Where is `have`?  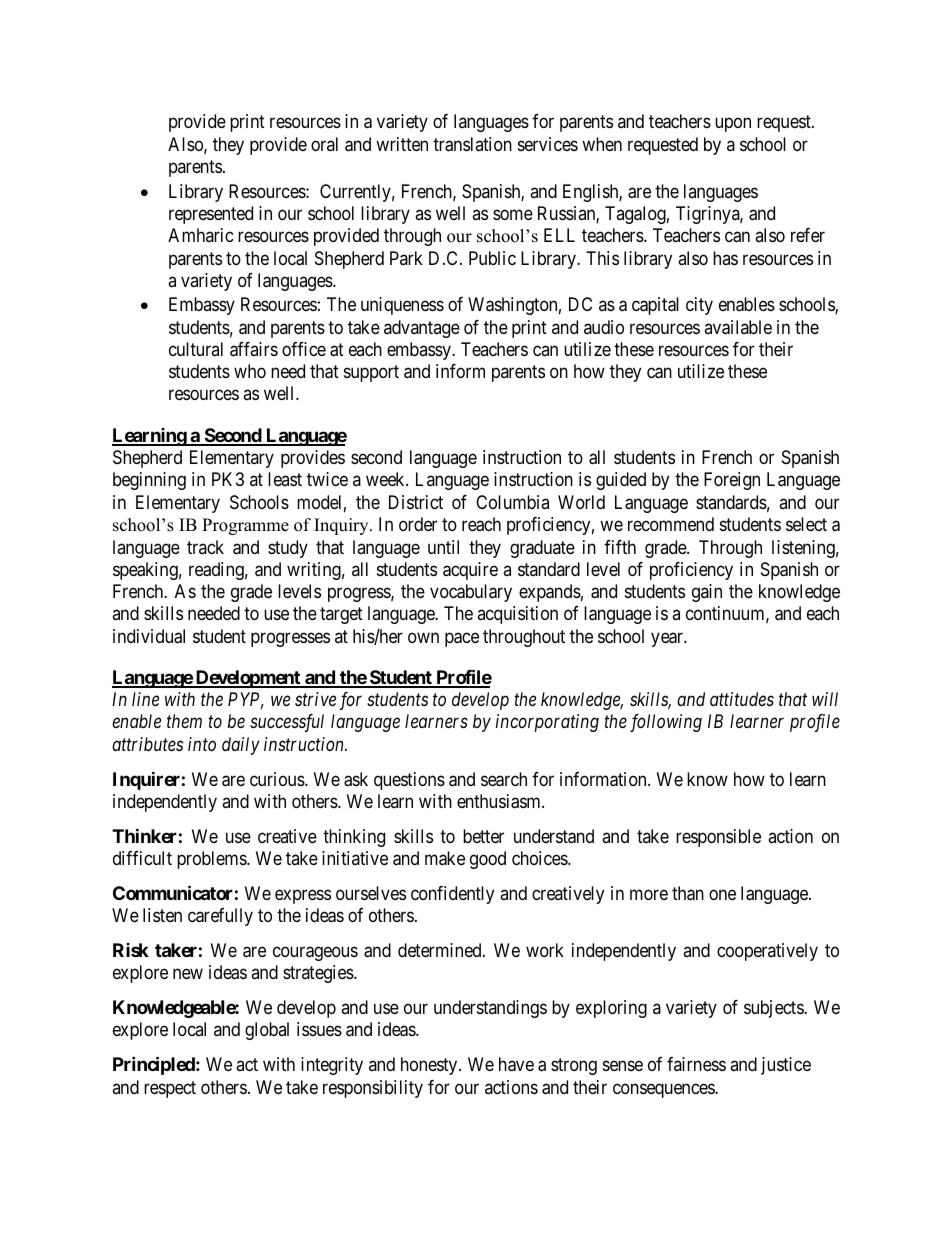 have is located at coordinates (516, 1064).
